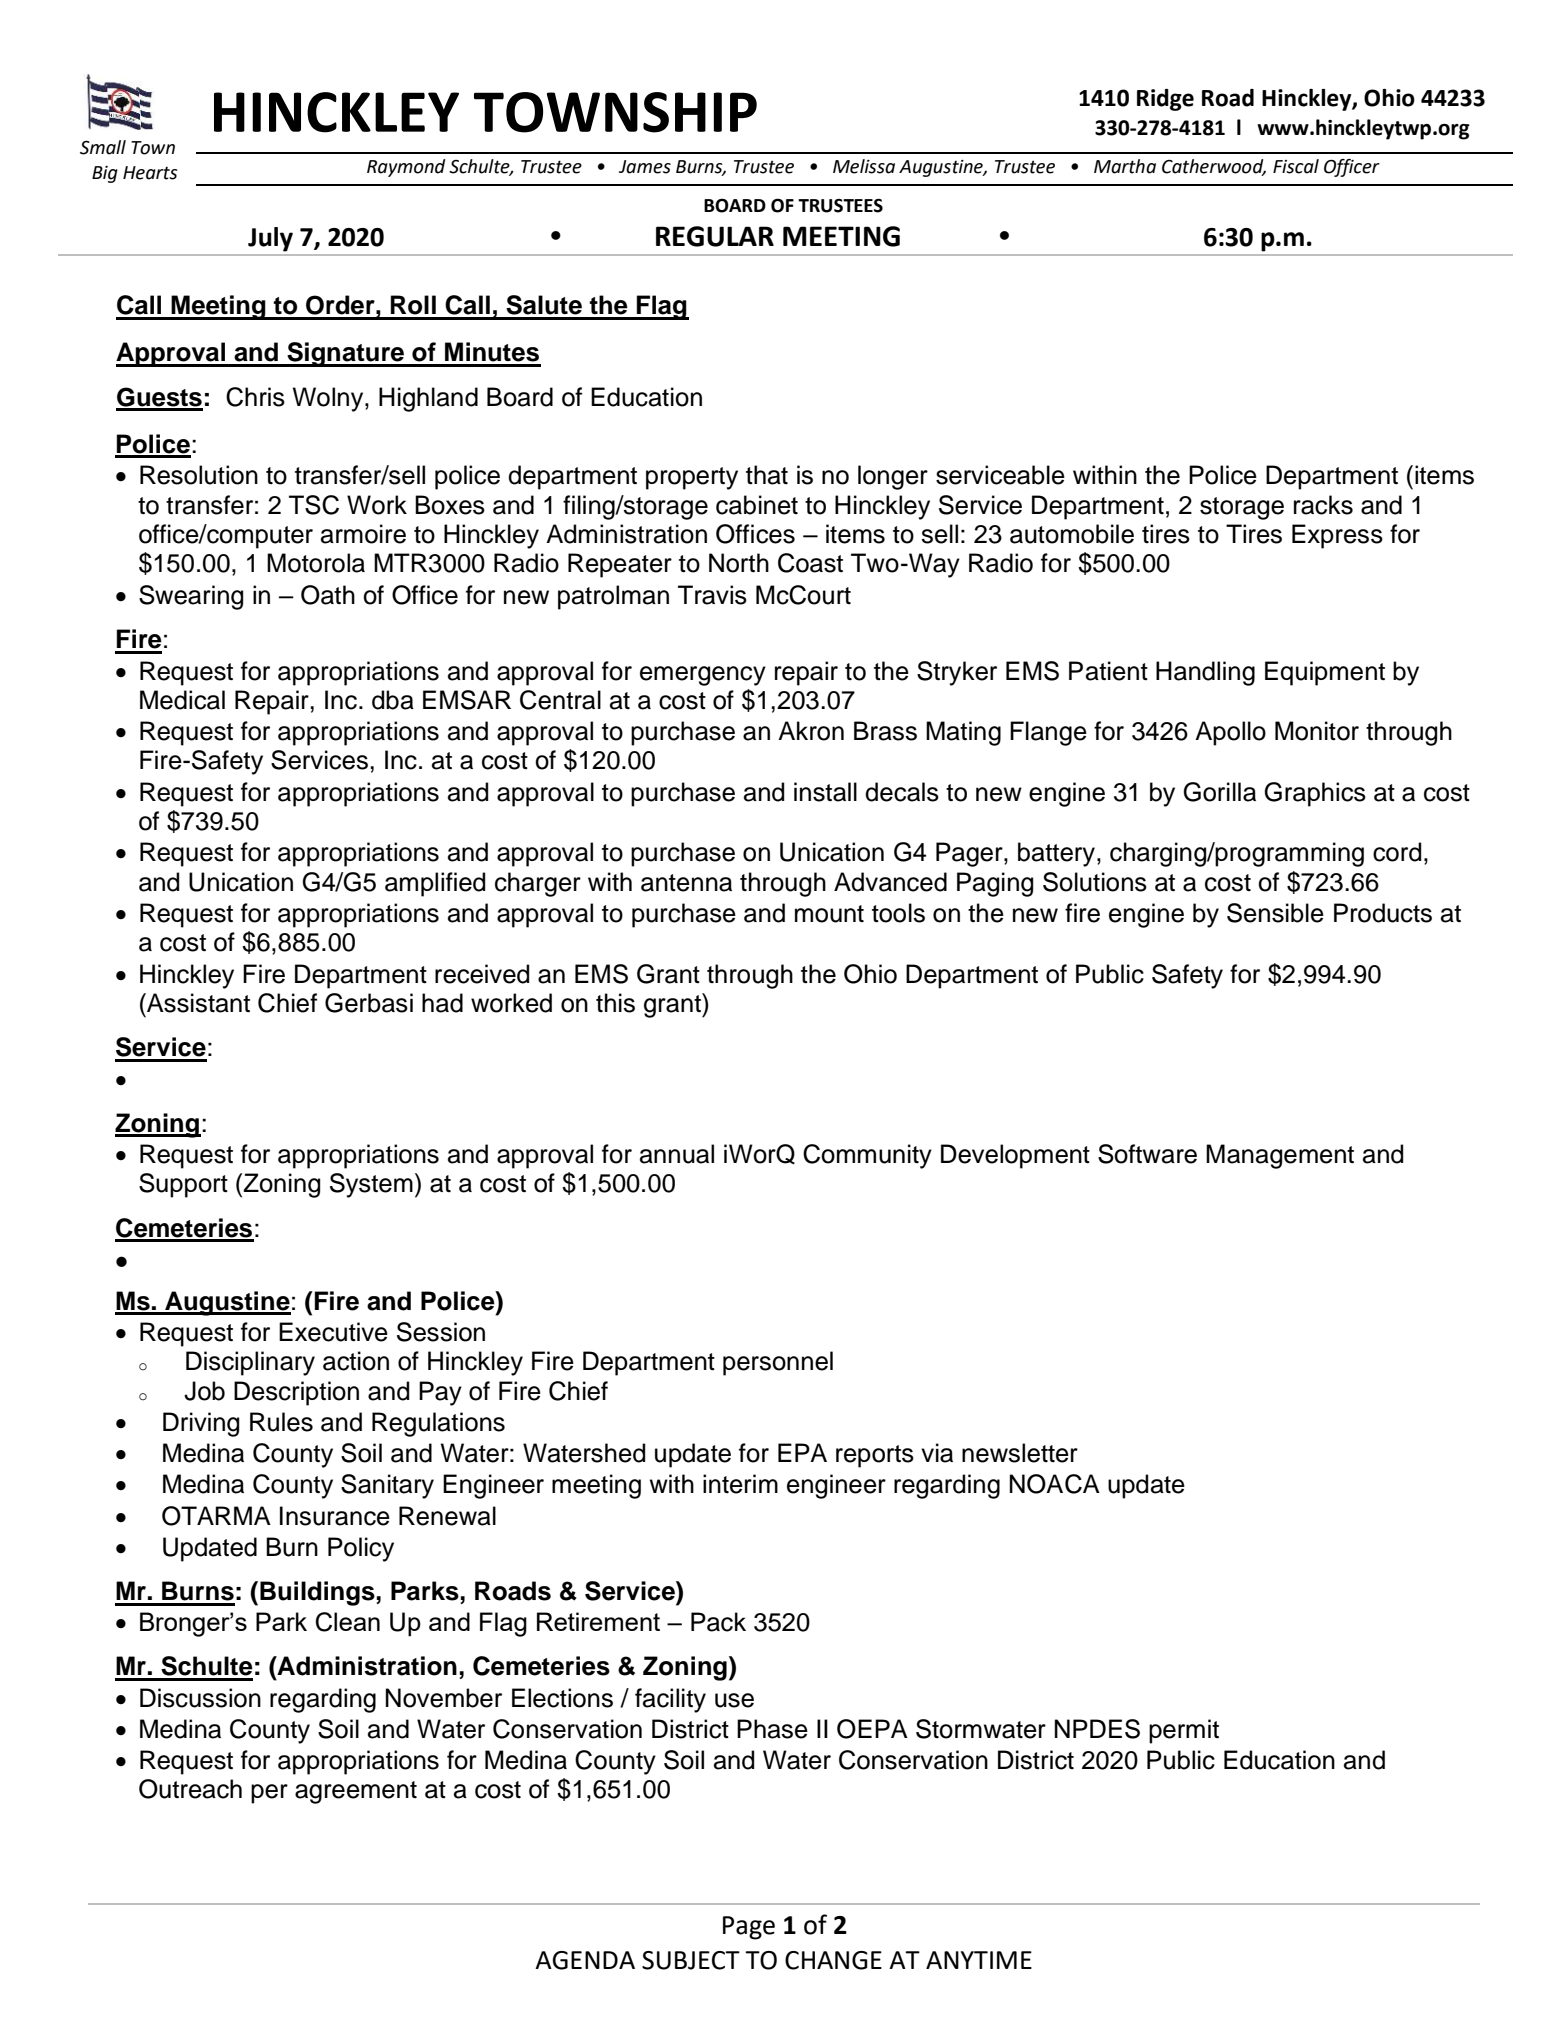 The height and width of the screenshot is (2030, 1568). Describe the element at coordinates (1280, 1156) in the screenshot. I see `Management` at that location.
